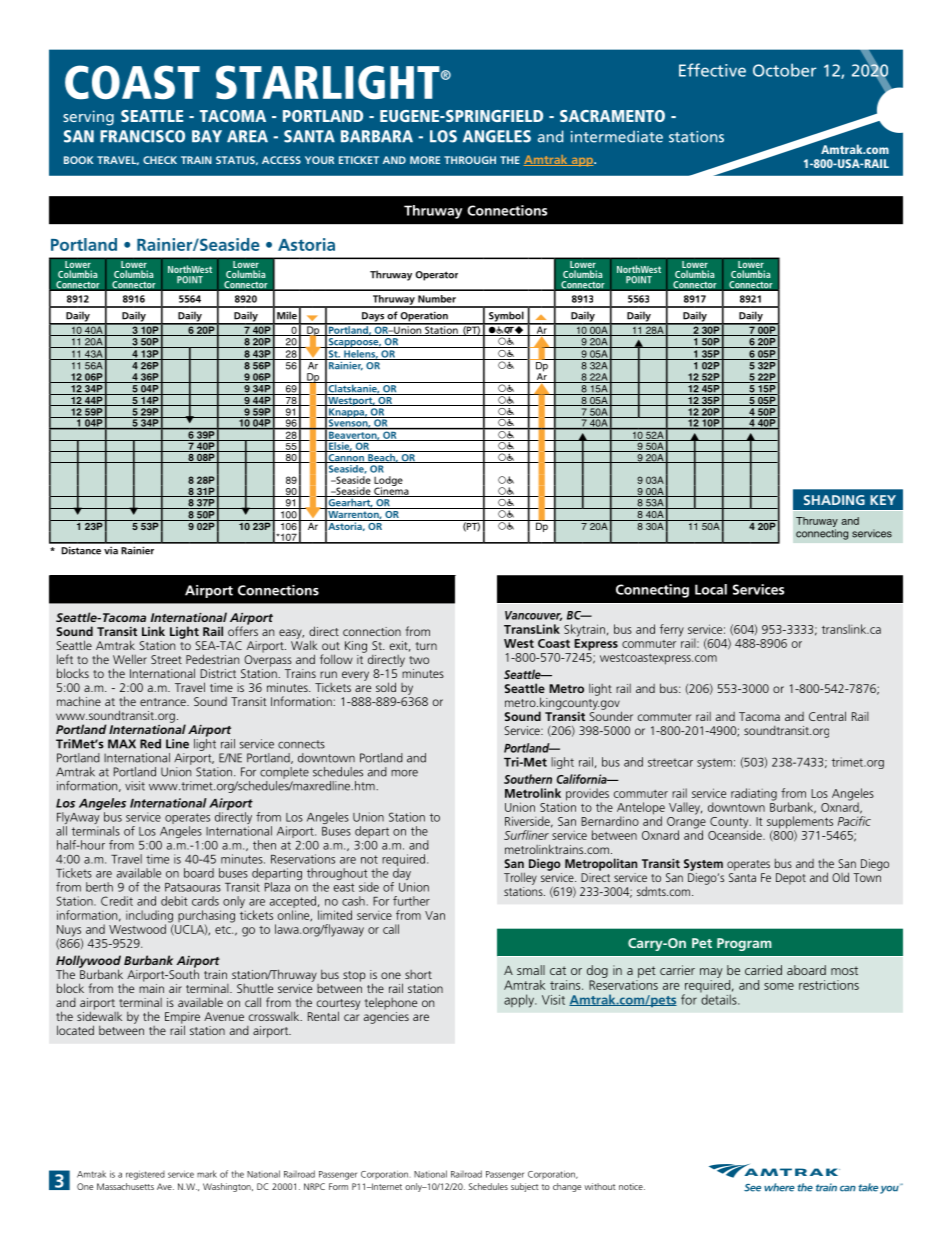  I want to click on Weller, so click(130, 659).
